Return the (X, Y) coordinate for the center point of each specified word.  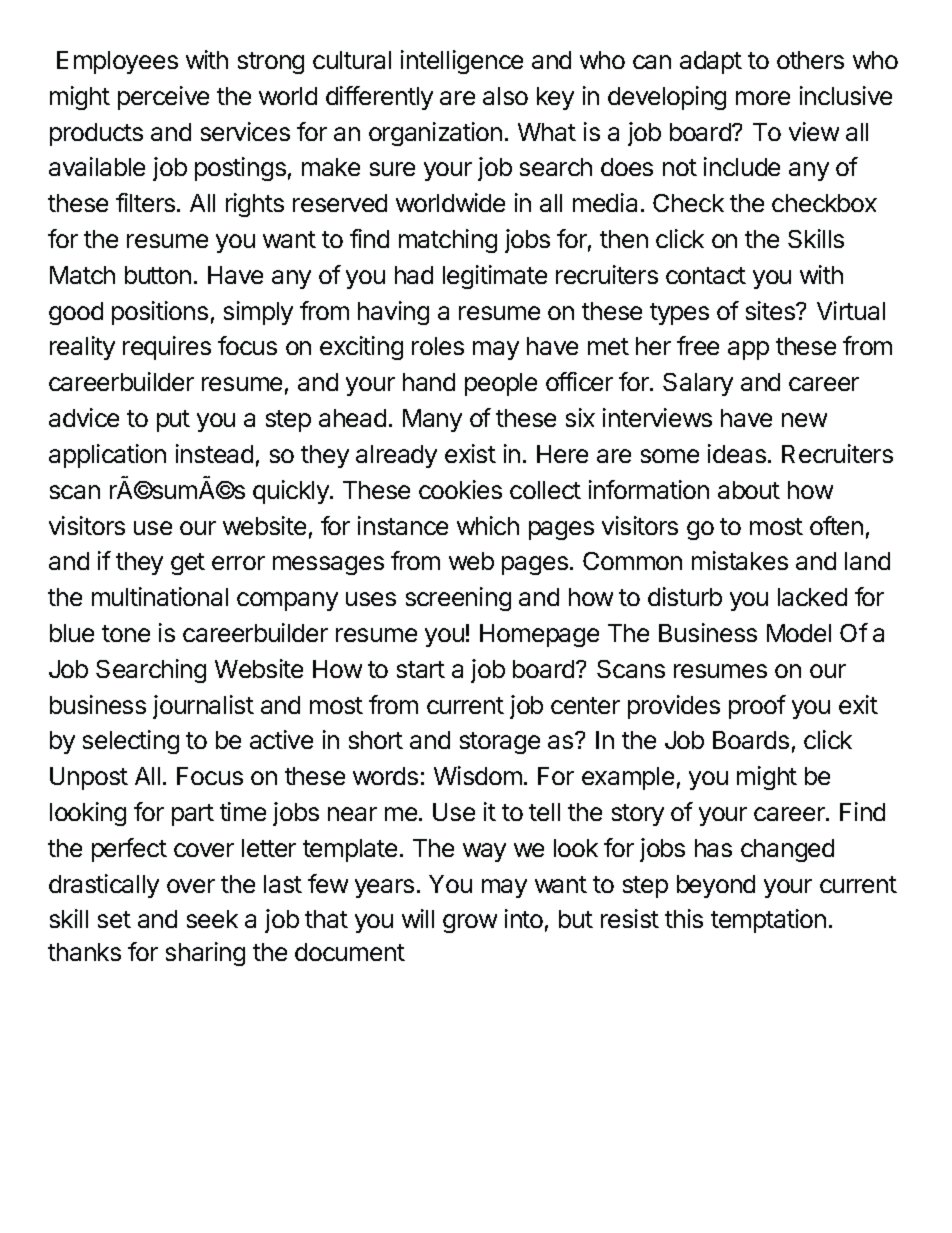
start (421, 669)
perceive (163, 98)
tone (126, 633)
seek (212, 919)
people (501, 384)
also (505, 96)
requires (167, 348)
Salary (698, 384)
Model (799, 633)
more (763, 98)
